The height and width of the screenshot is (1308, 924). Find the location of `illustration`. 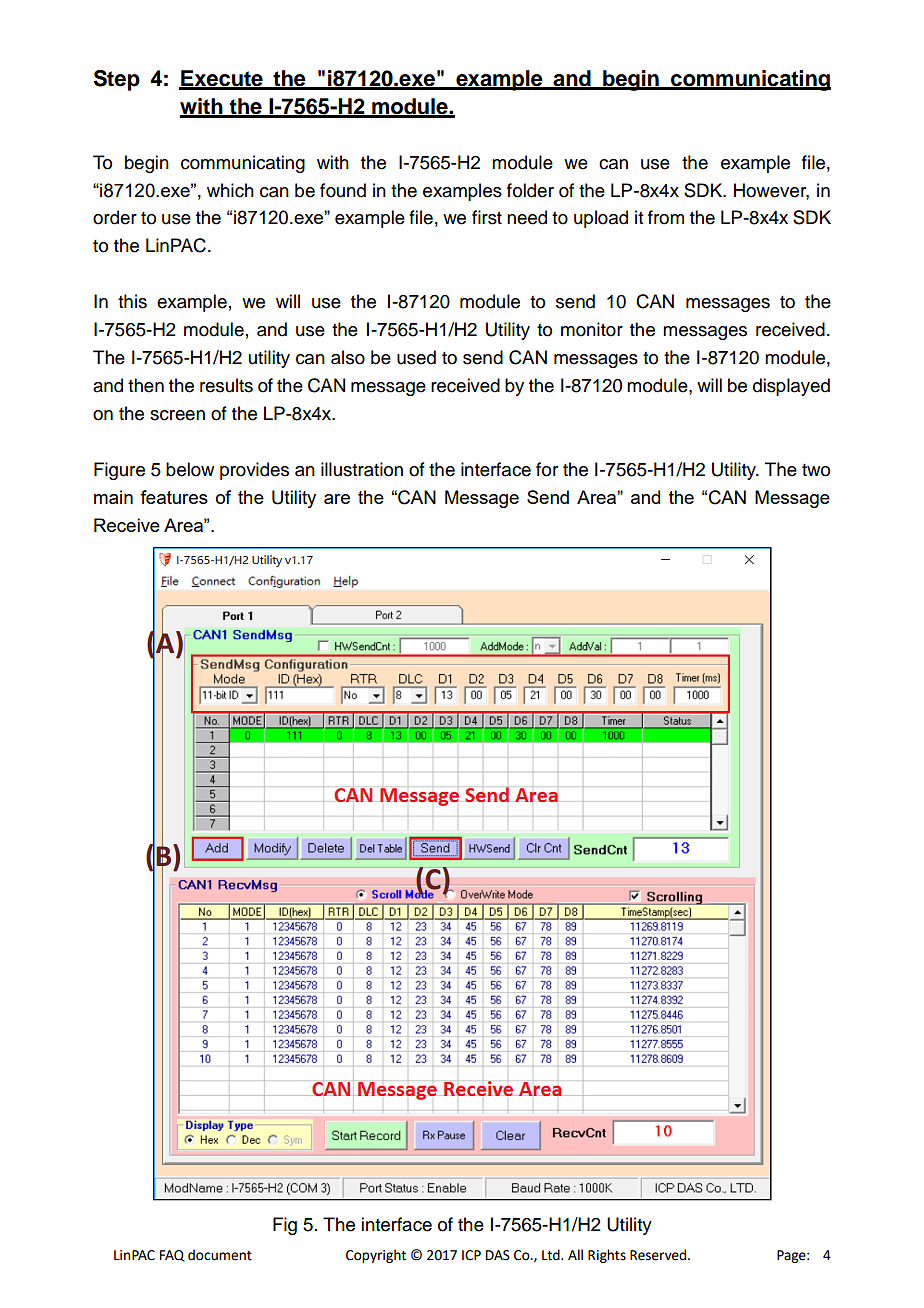

illustration is located at coordinates (362, 469).
